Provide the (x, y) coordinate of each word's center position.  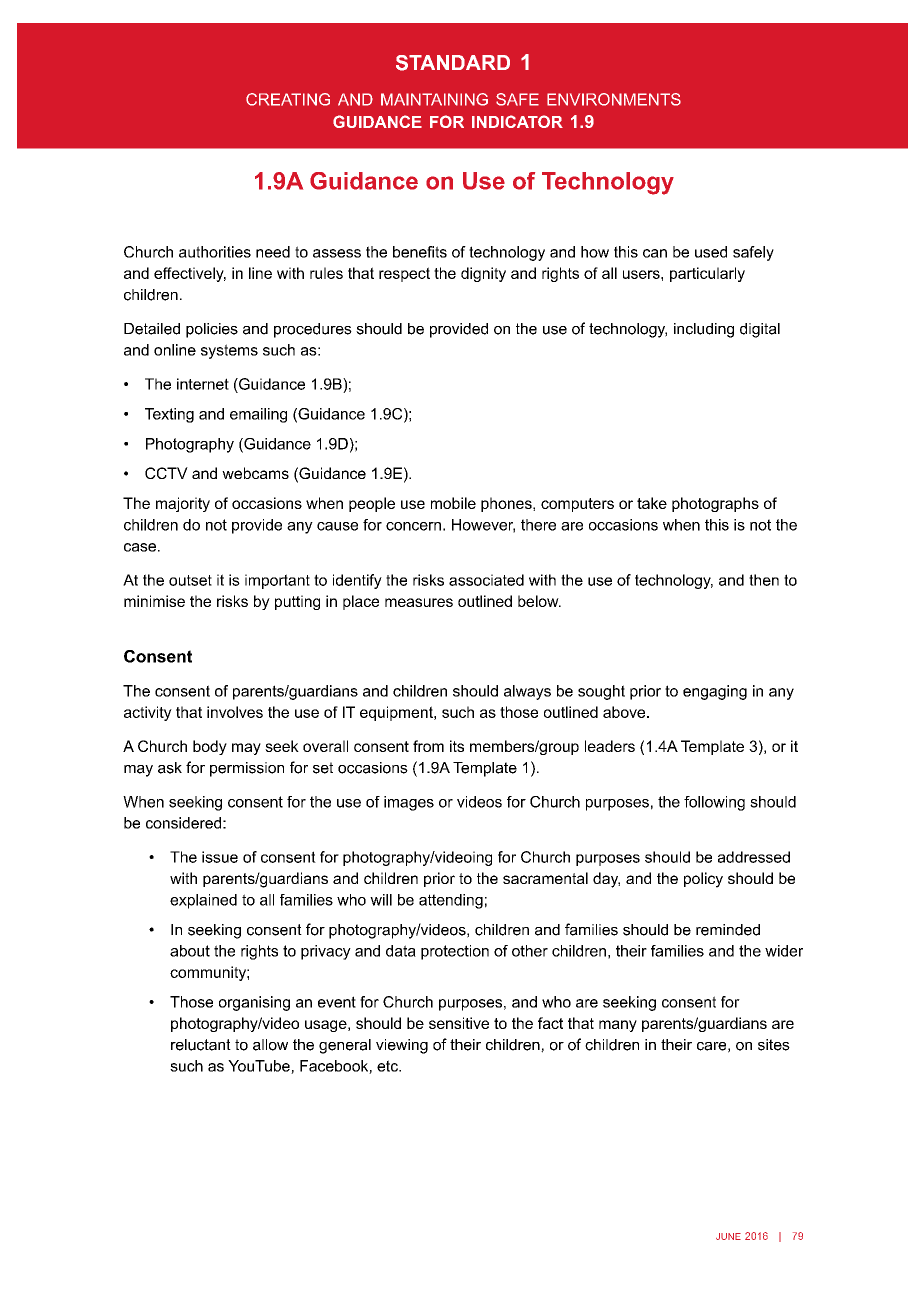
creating (288, 99)
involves (235, 712)
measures (419, 602)
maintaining (434, 99)
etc (388, 1066)
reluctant (201, 1045)
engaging (715, 692)
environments (614, 99)
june (728, 1236)
